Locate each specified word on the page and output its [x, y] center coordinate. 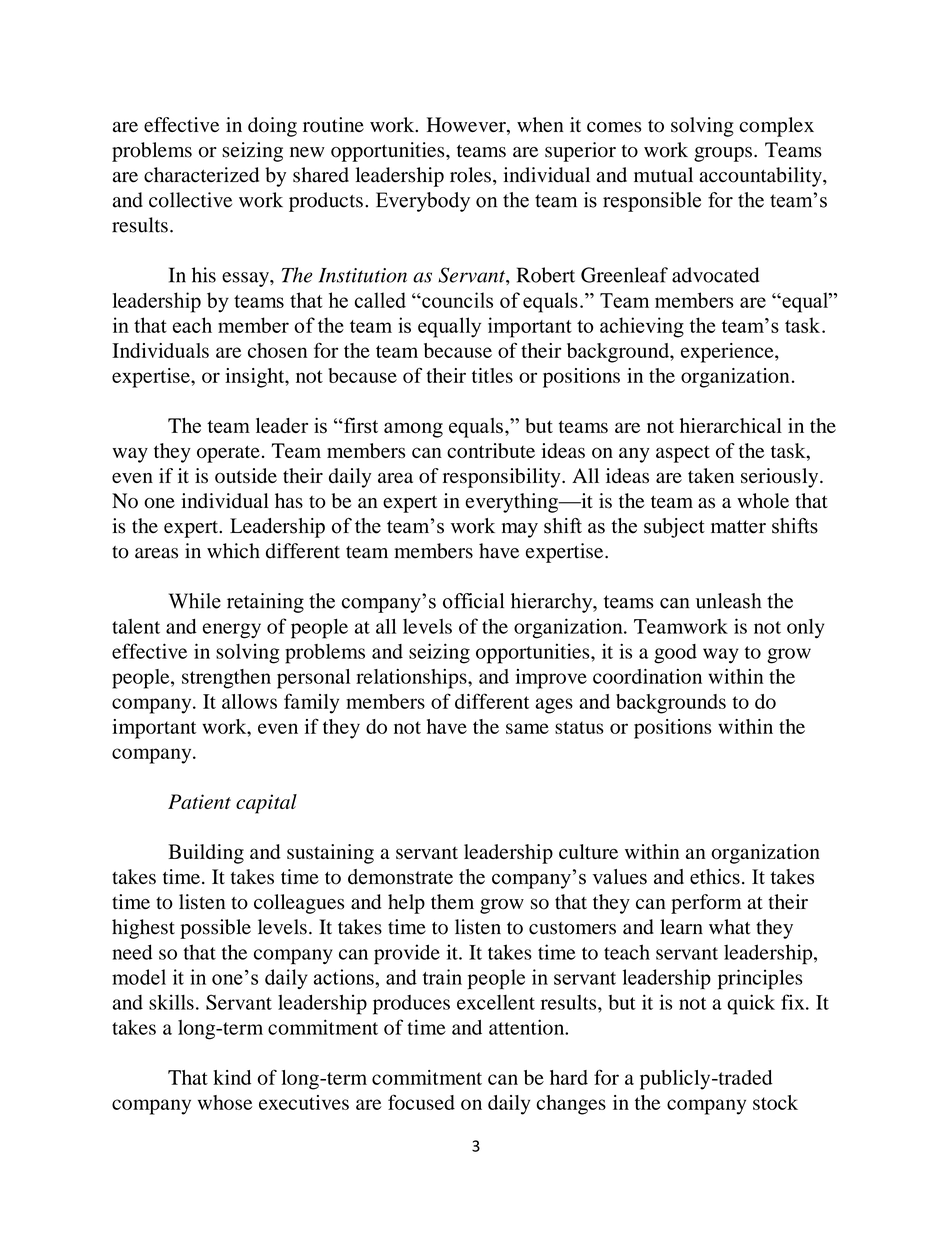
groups [723, 154]
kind [232, 1077]
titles [492, 375]
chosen [277, 350]
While [195, 601]
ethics [715, 877]
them [452, 901]
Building [206, 854]
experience [728, 353]
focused [421, 1102]
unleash [729, 601]
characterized [201, 175]
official [473, 601]
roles [470, 175]
